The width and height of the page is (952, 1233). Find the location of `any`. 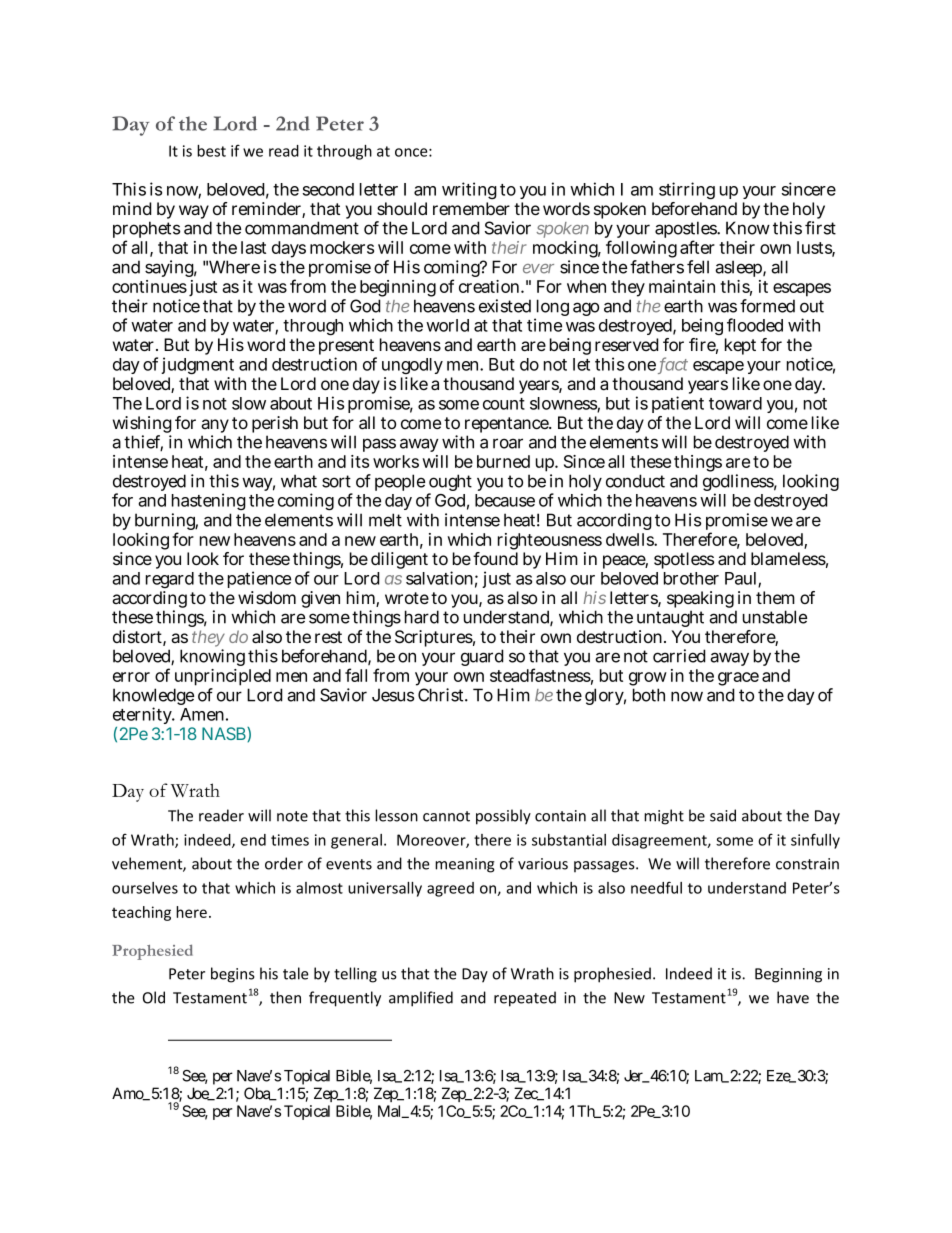

any is located at coordinates (215, 427).
